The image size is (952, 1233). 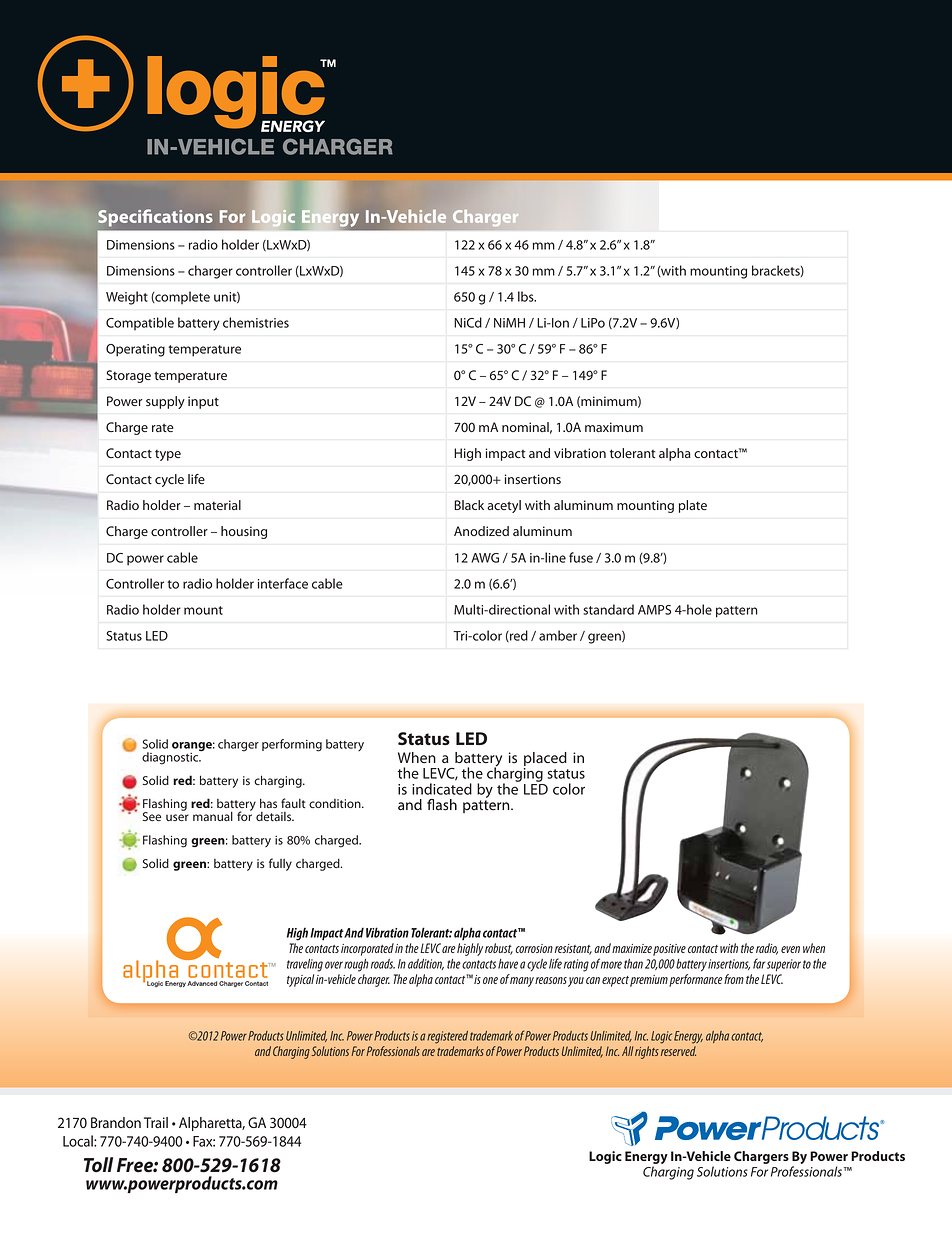 What do you see at coordinates (442, 789) in the page?
I see `indicated` at bounding box center [442, 789].
